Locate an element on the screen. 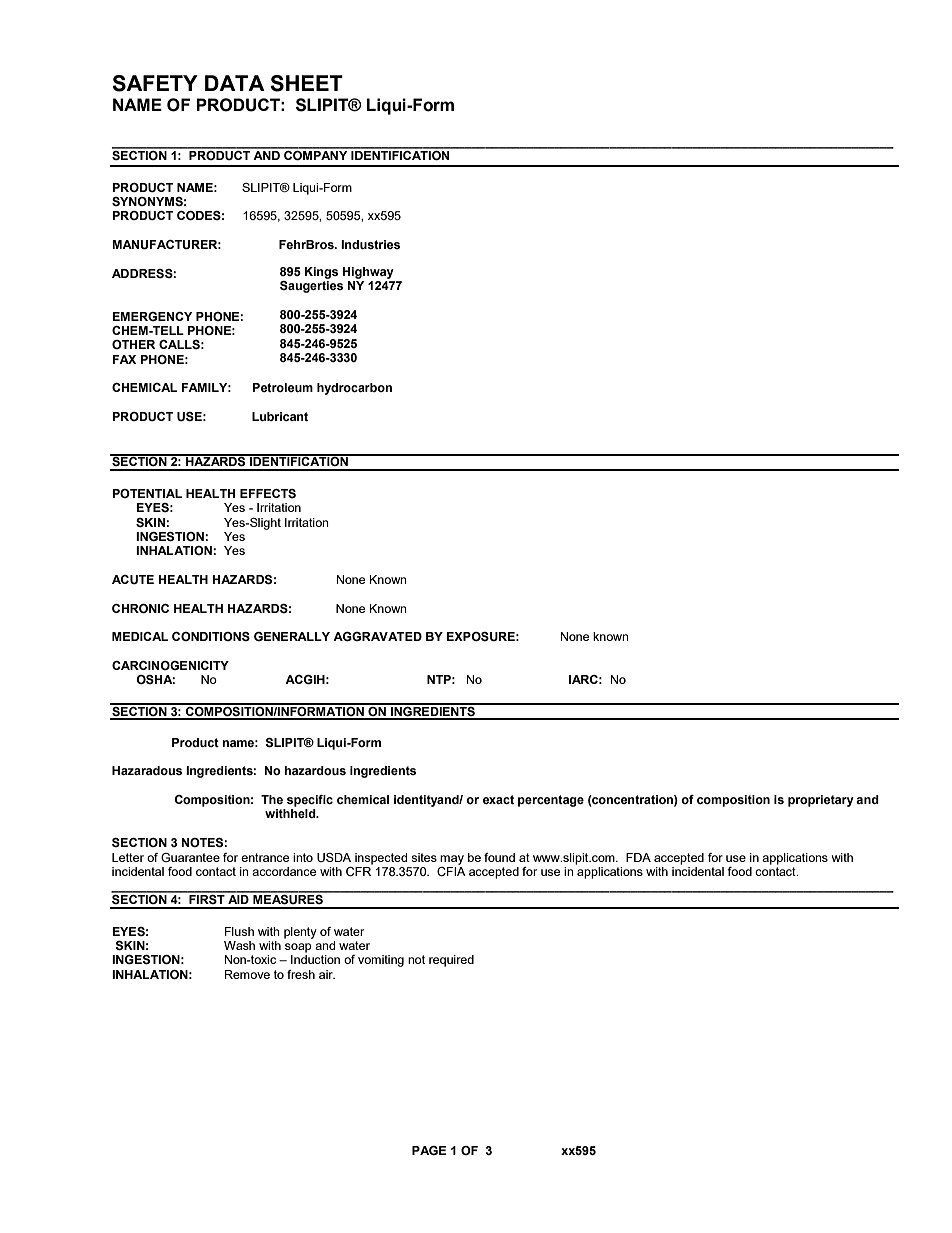  exact is located at coordinates (498, 799).
